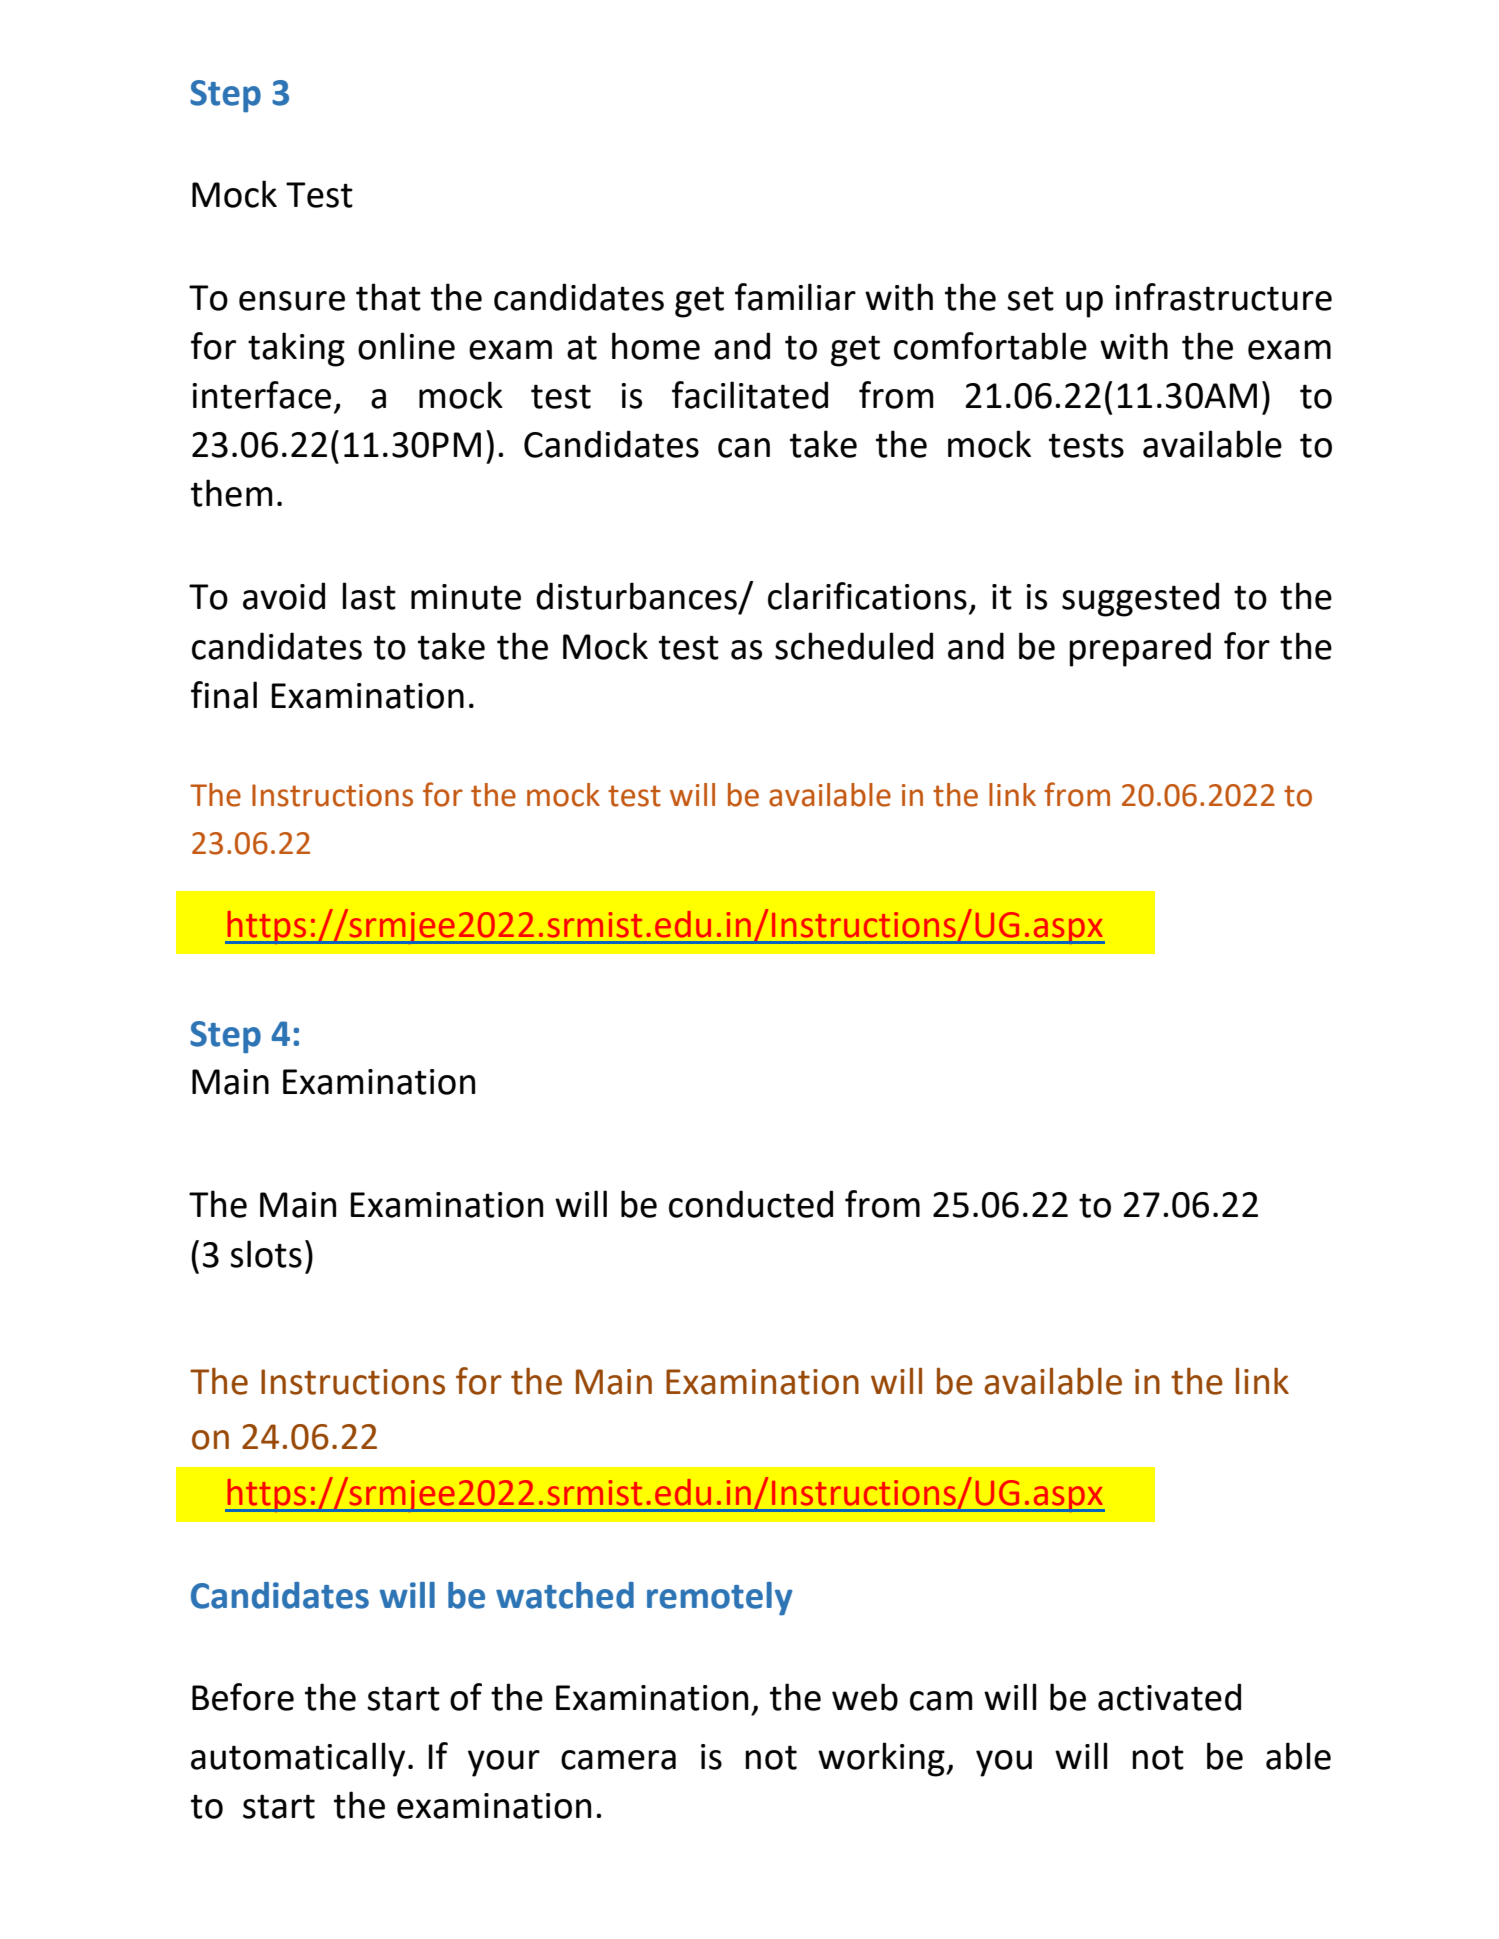 This page has height=1939, width=1499. What do you see at coordinates (618, 1760) in the page?
I see `camera` at bounding box center [618, 1760].
